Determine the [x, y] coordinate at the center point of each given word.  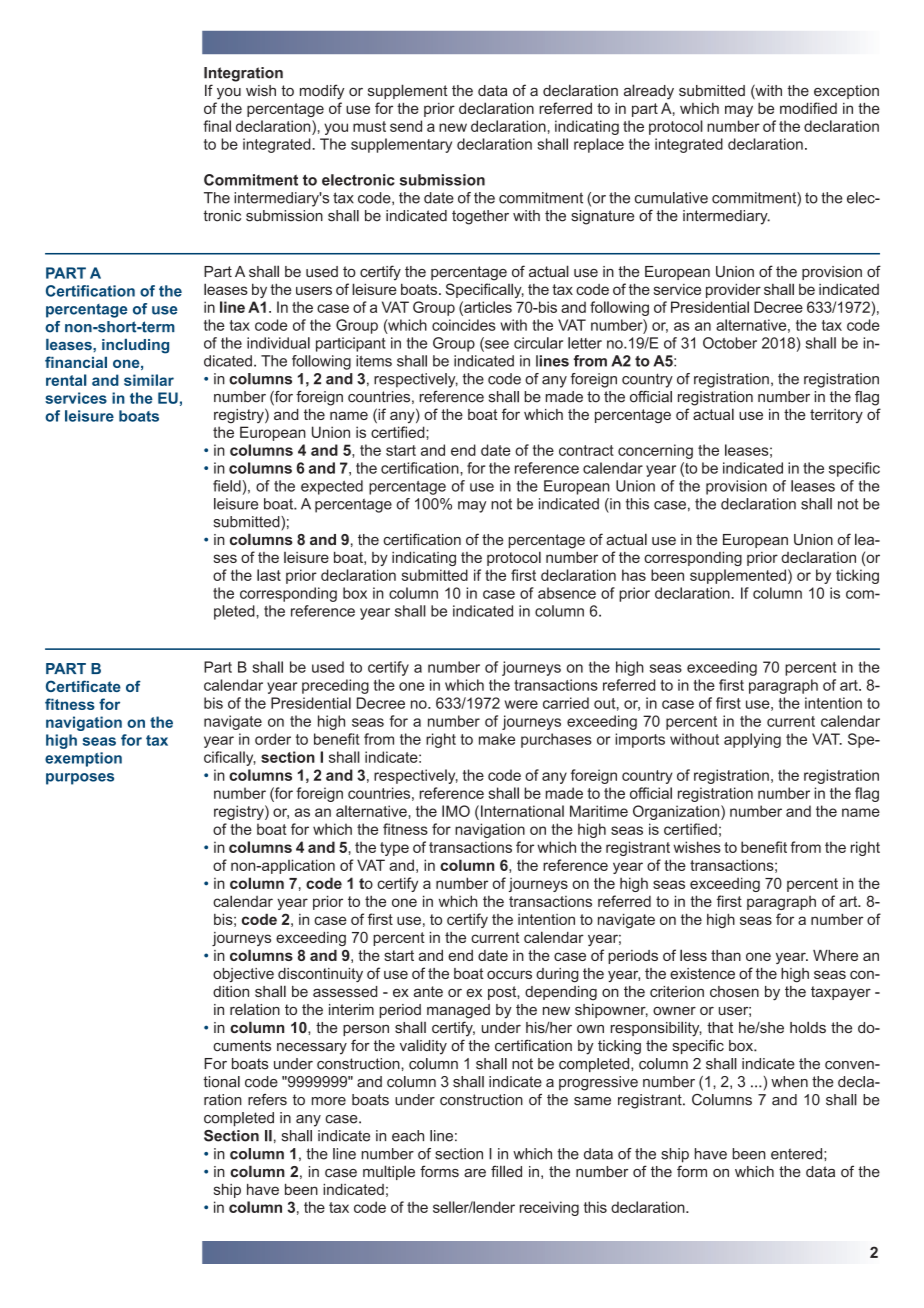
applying [752, 740]
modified [808, 108]
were [521, 704]
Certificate [83, 686]
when [789, 1082]
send [406, 126]
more [329, 1101]
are [475, 1173]
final [217, 126]
